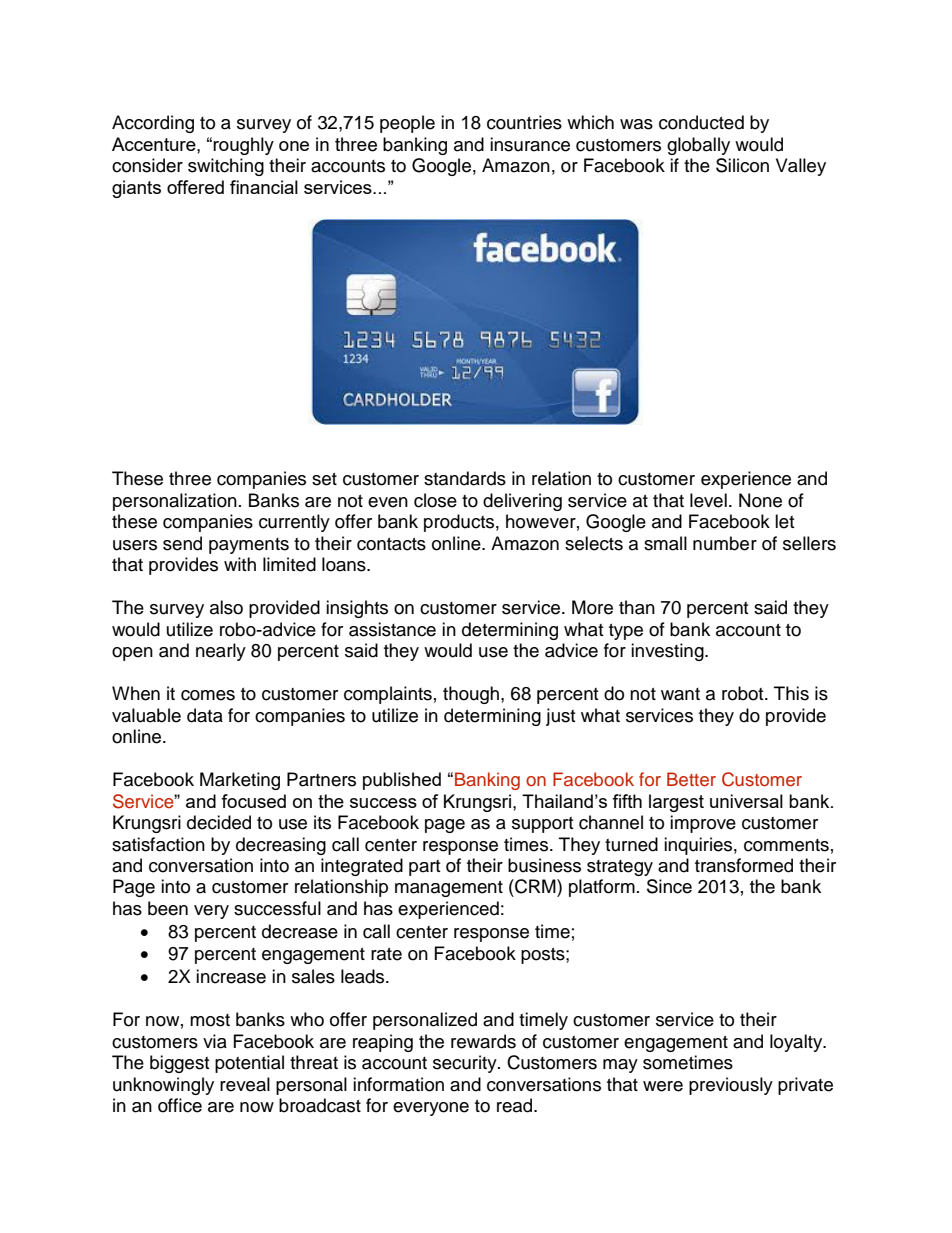 The width and height of the document is (952, 1233). Describe the element at coordinates (245, 1084) in the document. I see `reveal` at that location.
